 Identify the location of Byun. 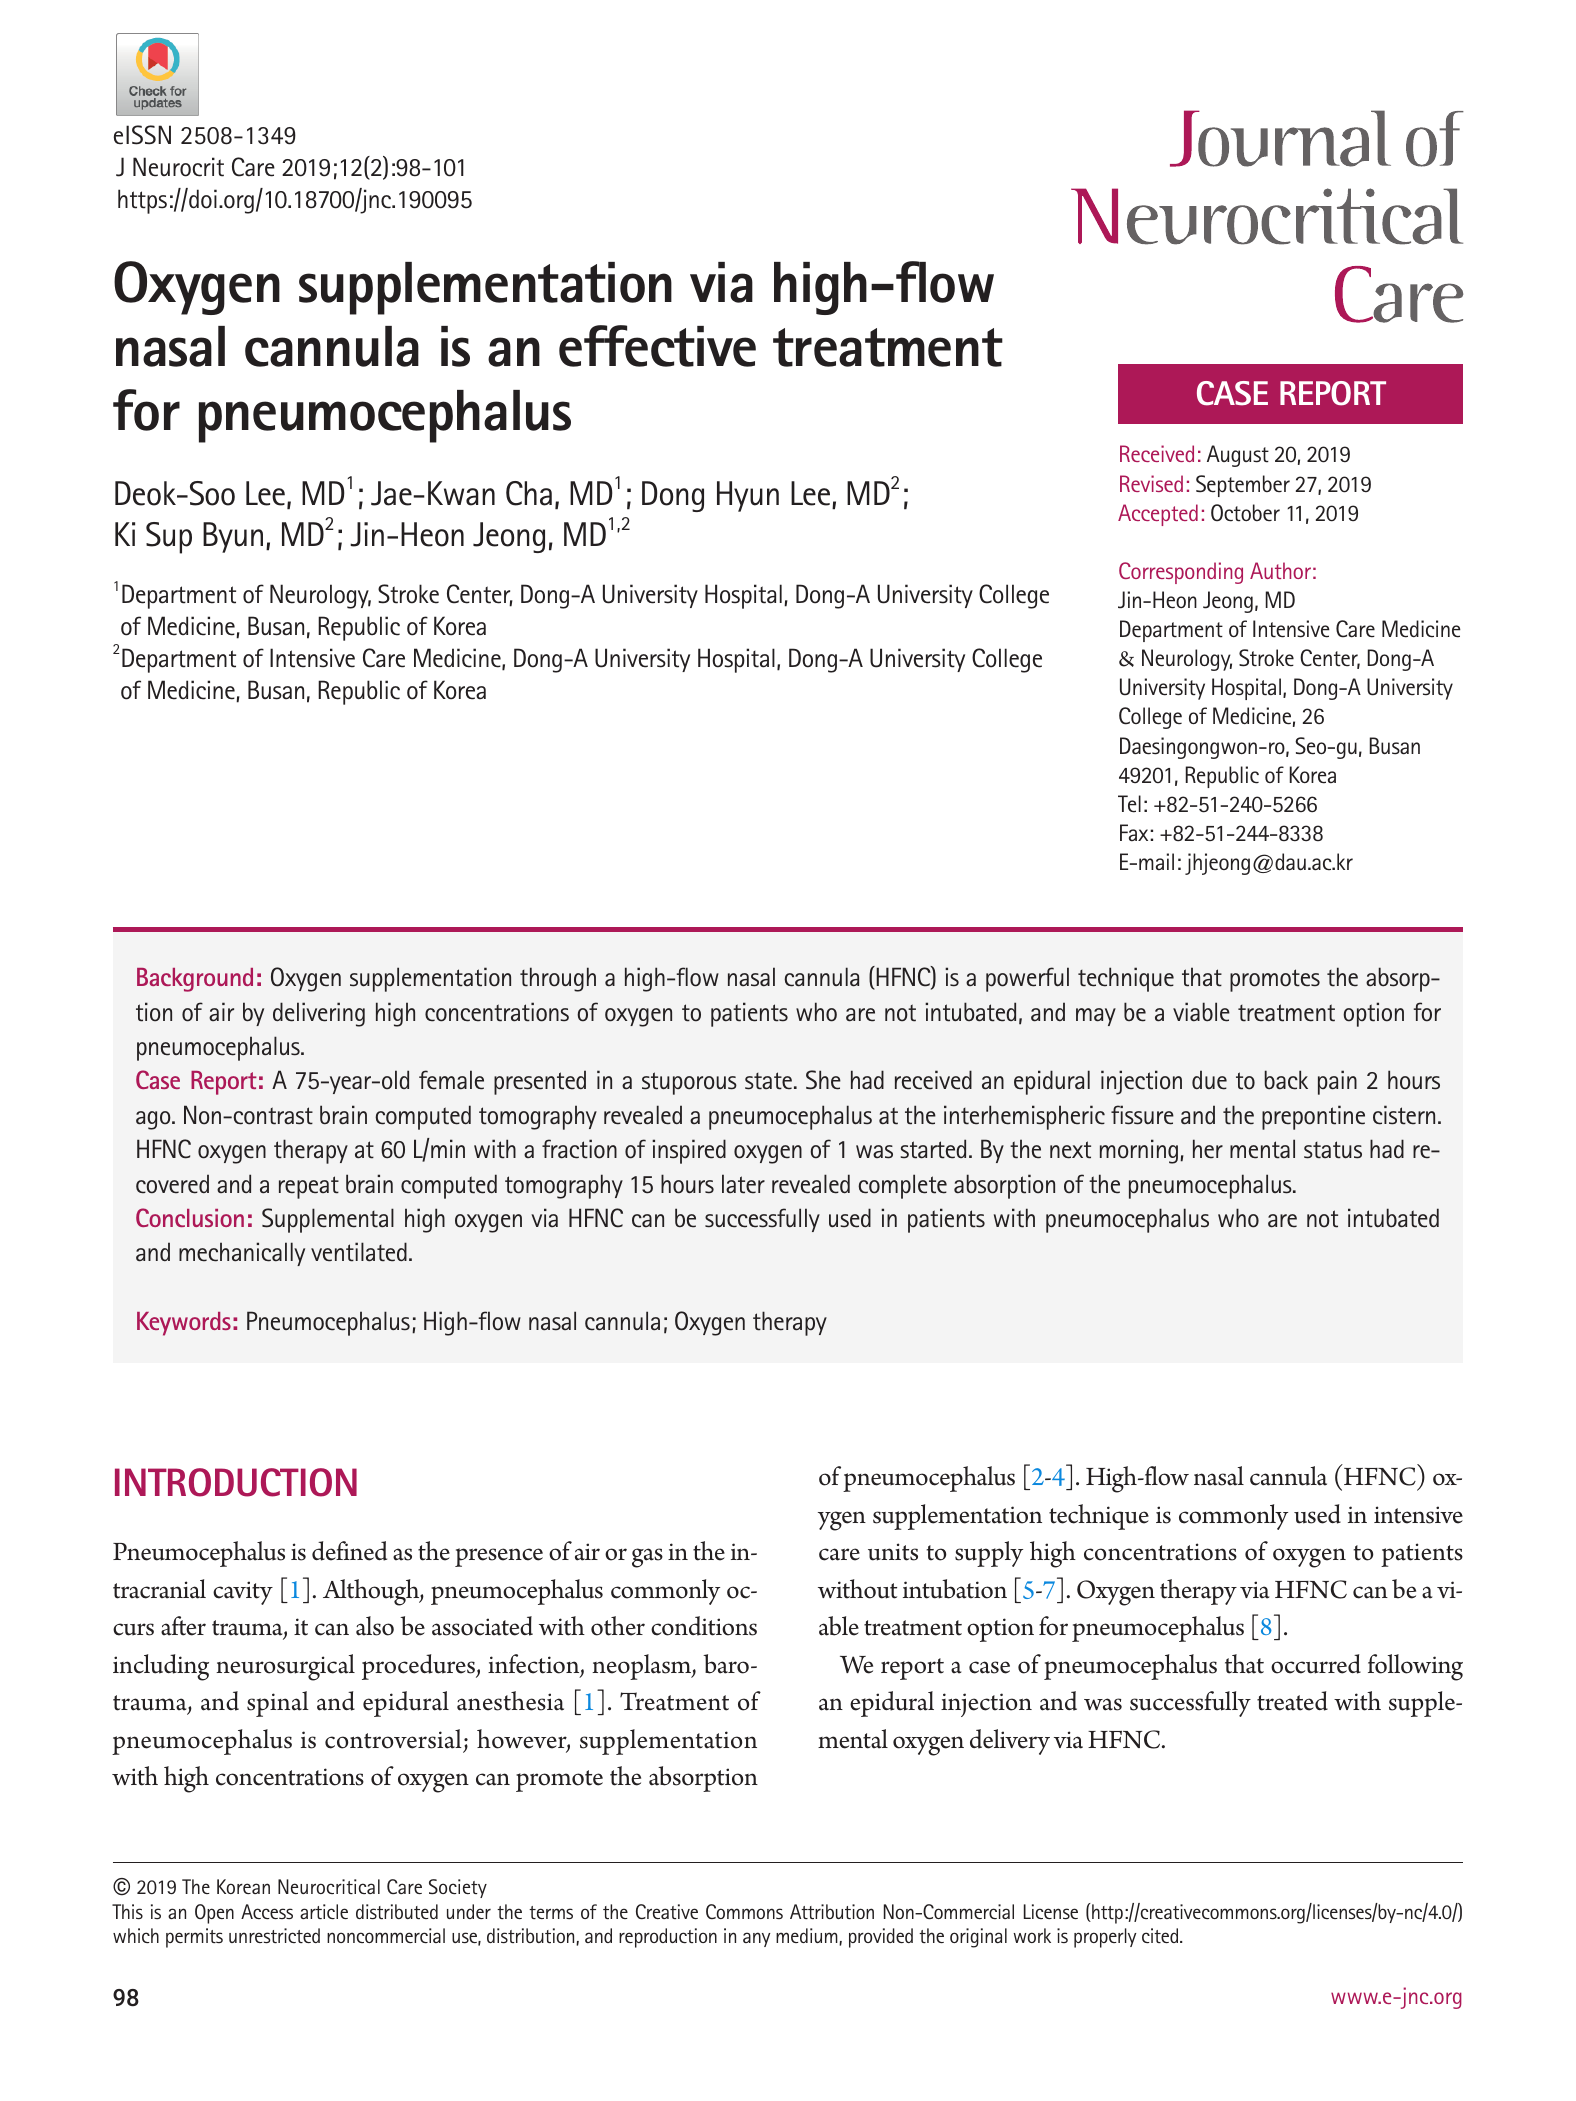
(233, 537).
